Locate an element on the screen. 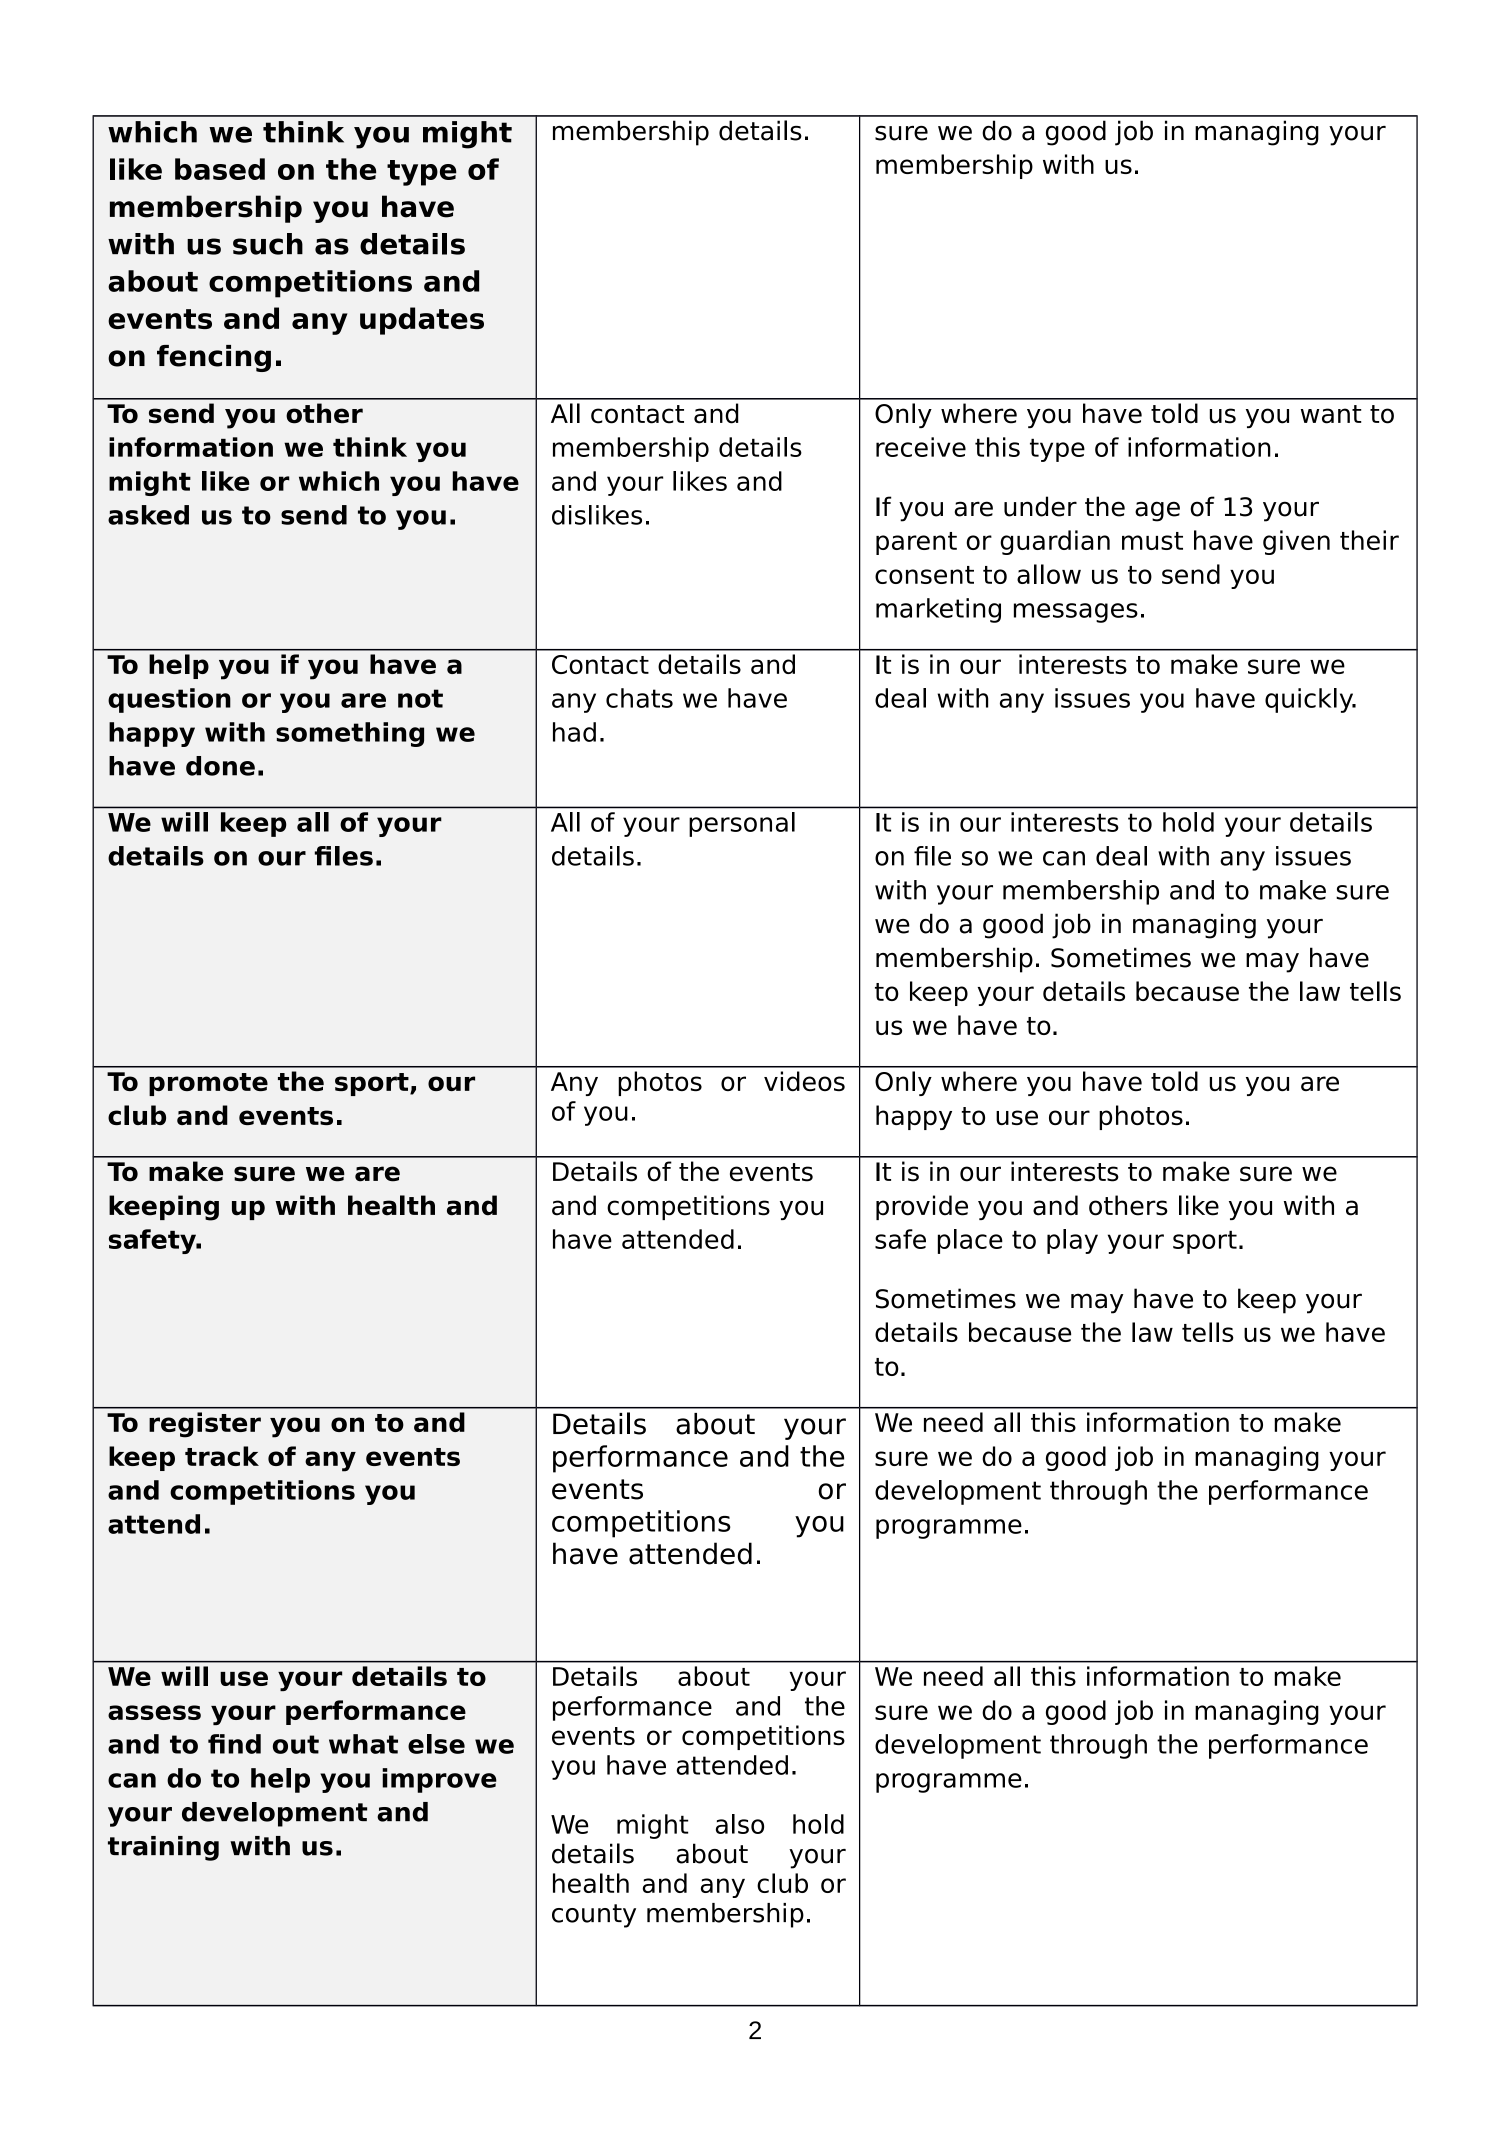 Image resolution: width=1509 pixels, height=2136 pixels. play is located at coordinates (1072, 1241).
